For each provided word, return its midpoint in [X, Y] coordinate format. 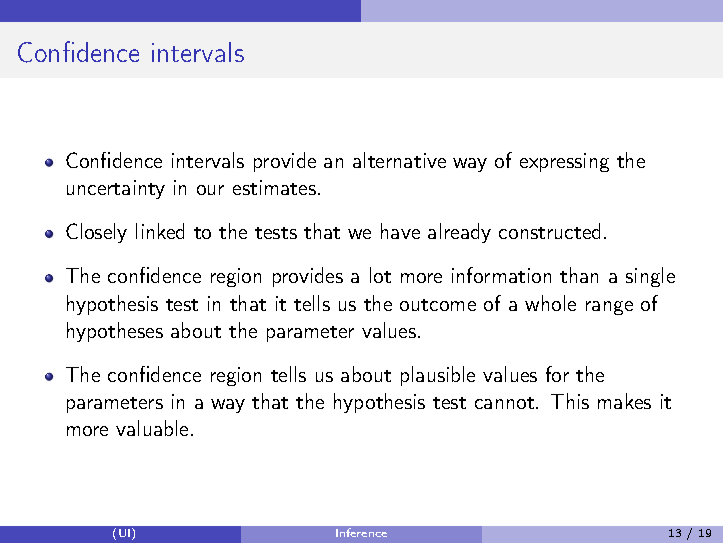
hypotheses [115, 332]
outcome [438, 305]
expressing [564, 162]
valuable [152, 428]
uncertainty [116, 189]
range [609, 308]
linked [160, 231]
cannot [504, 403]
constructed [549, 231]
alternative [399, 160]
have [400, 231]
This [570, 401]
